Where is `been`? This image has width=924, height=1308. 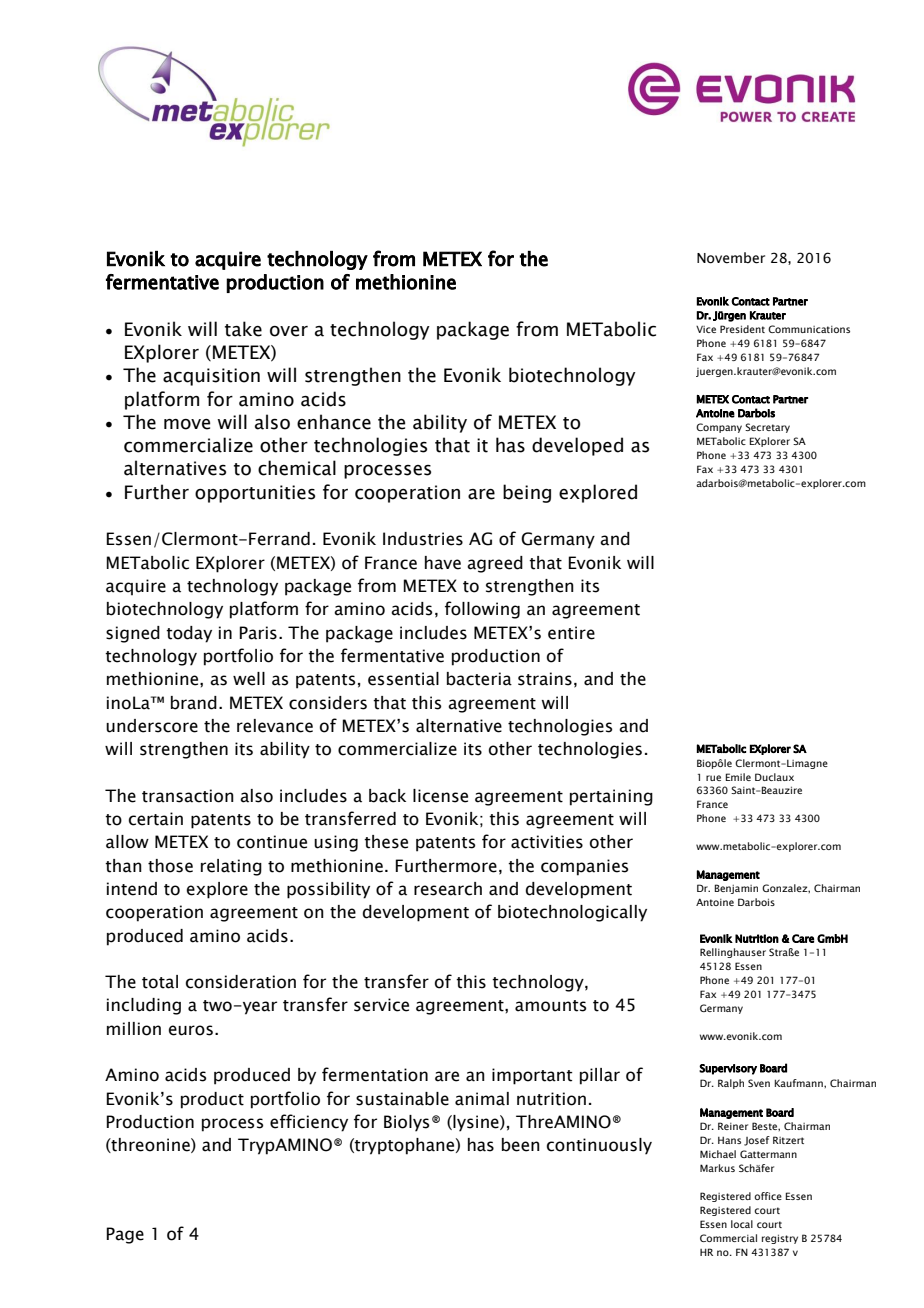
been is located at coordinates (521, 1145).
